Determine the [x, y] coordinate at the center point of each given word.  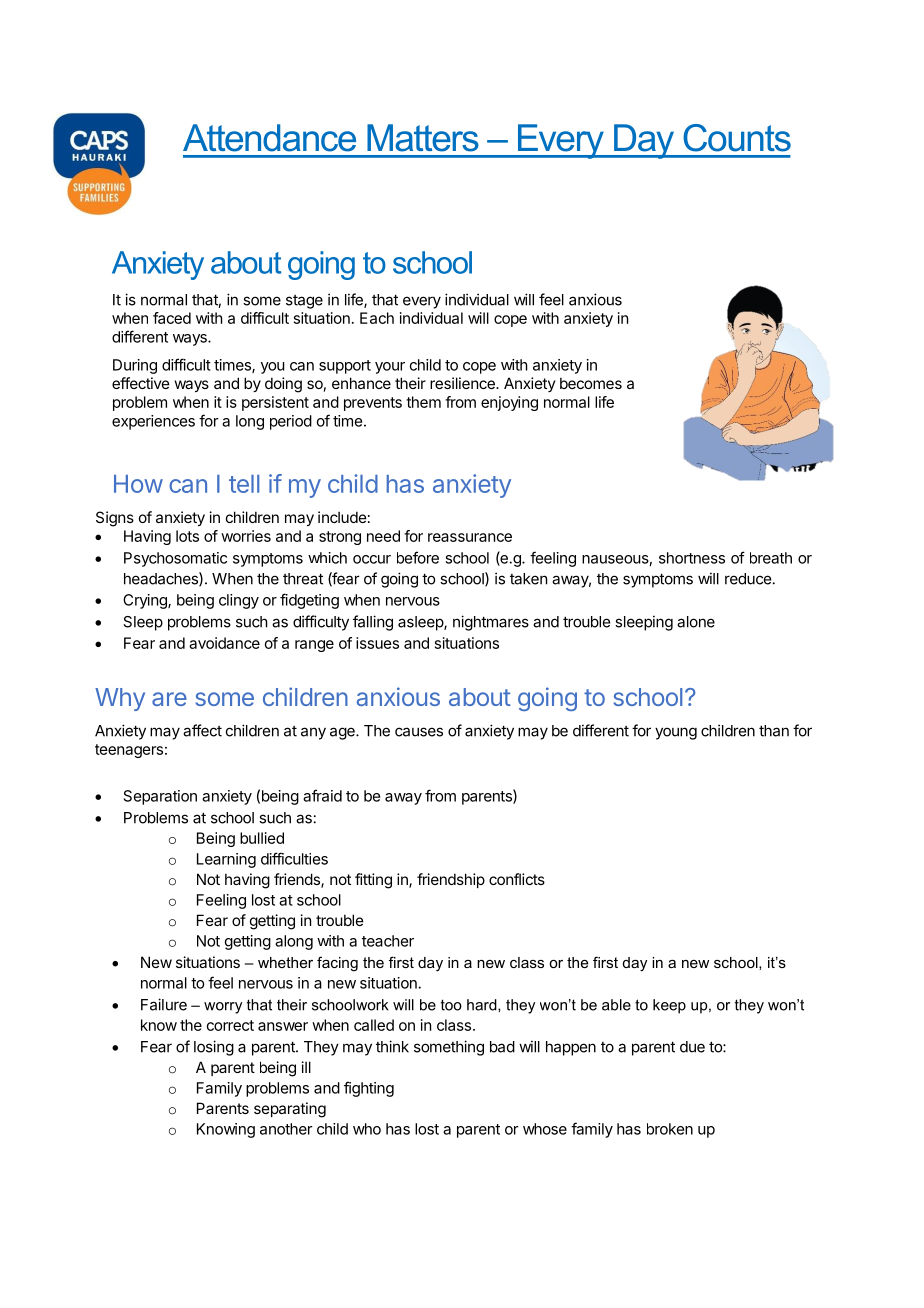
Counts [737, 138]
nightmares [491, 623]
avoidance [224, 643]
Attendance [269, 138]
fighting [369, 1089]
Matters [423, 138]
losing [214, 1048]
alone [696, 622]
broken [670, 1129]
